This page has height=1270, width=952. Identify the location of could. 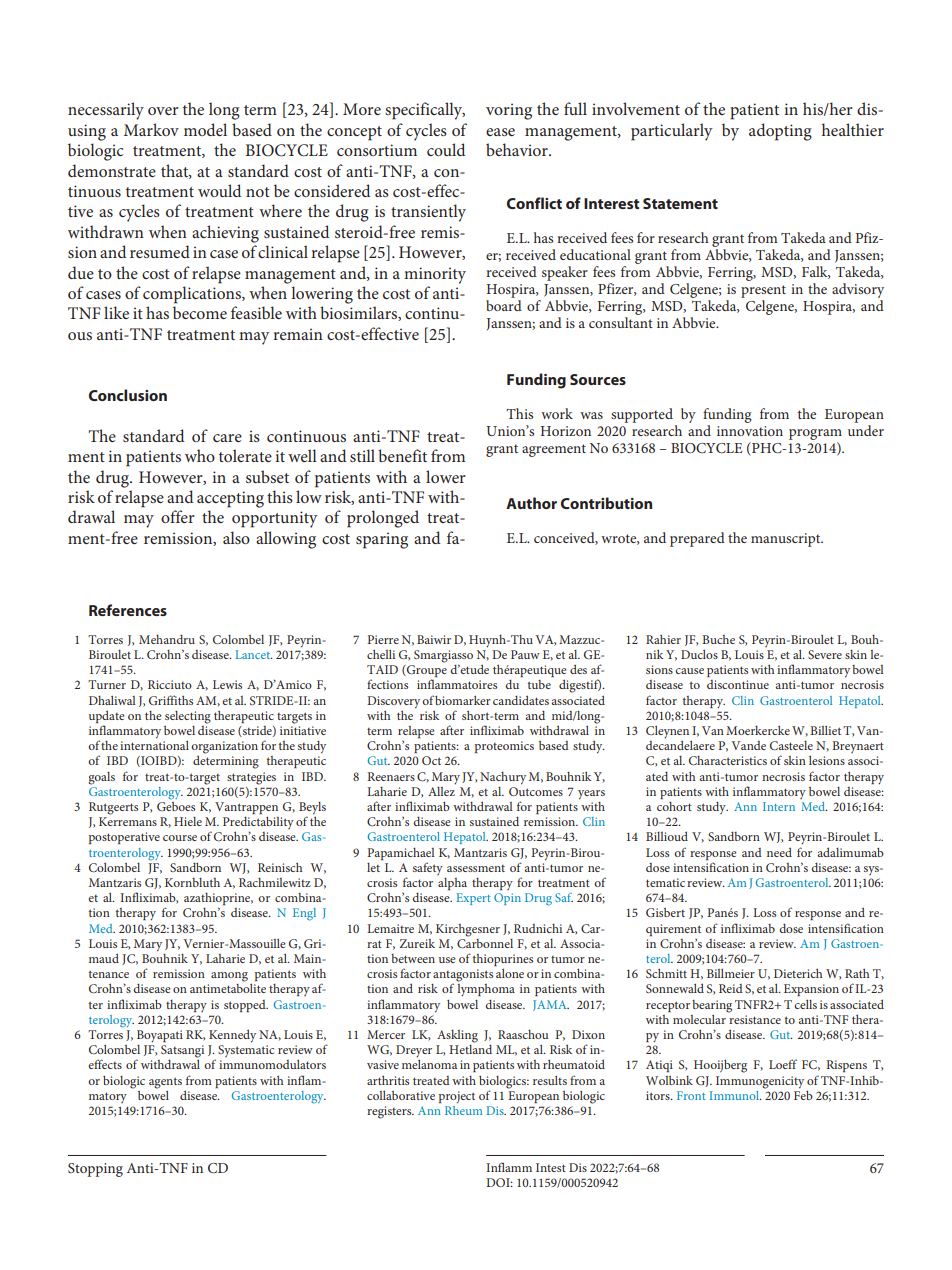
(446, 149).
